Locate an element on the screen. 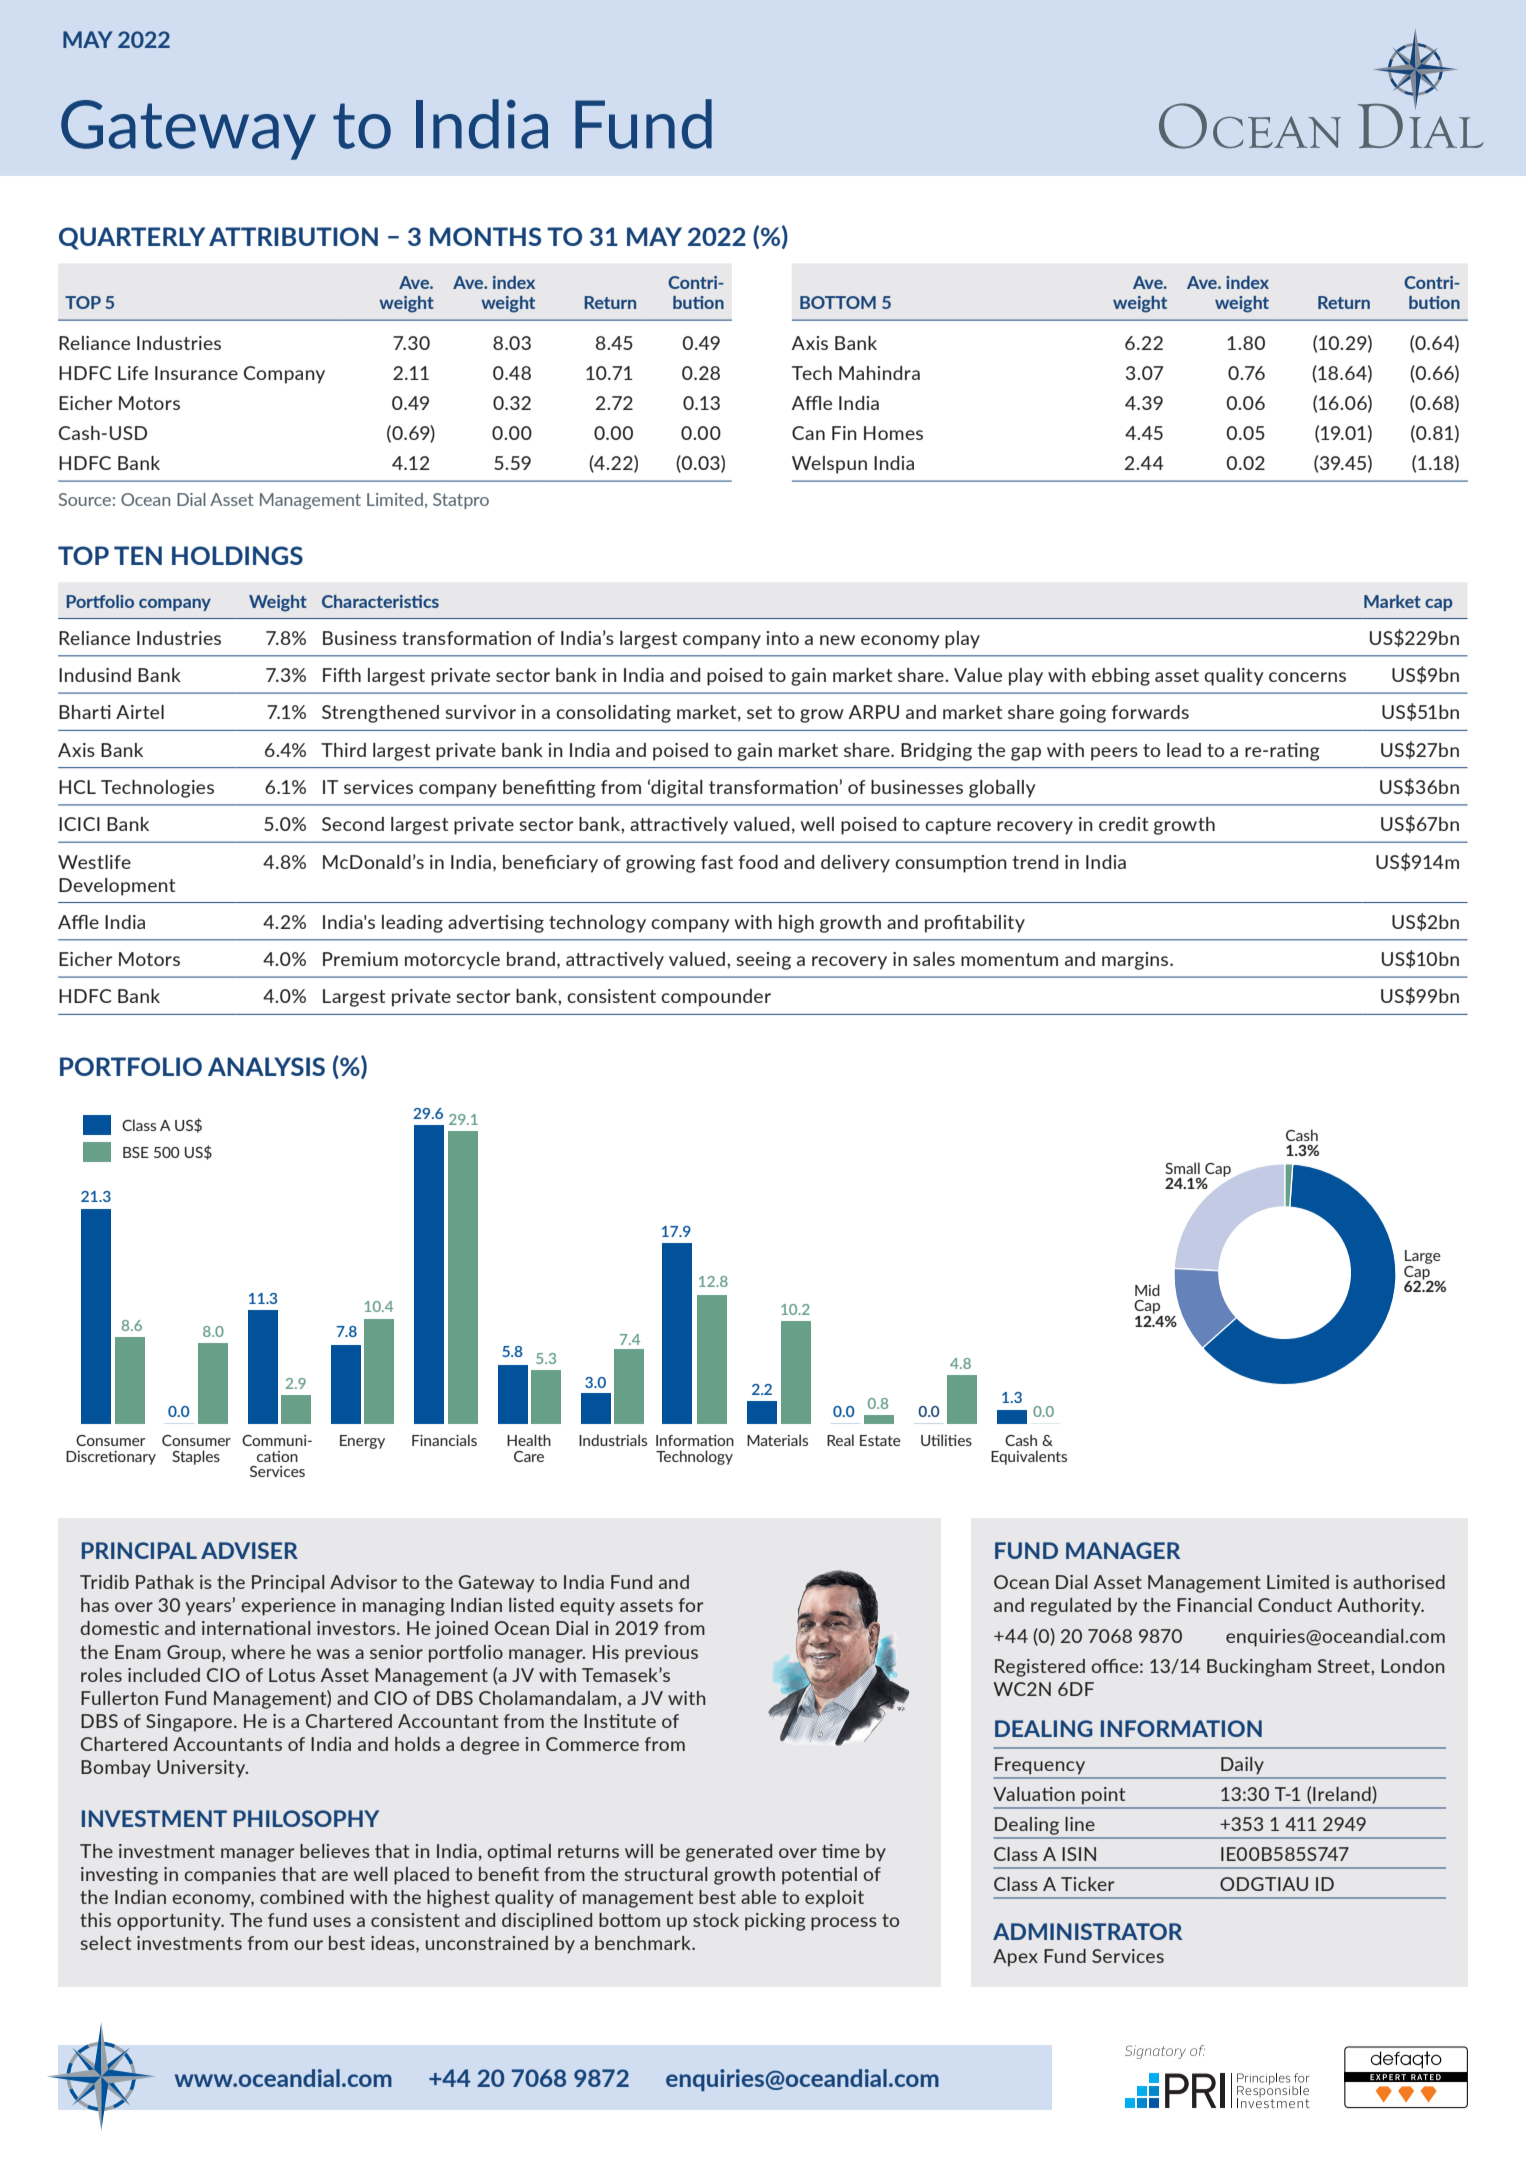  Conduct is located at coordinates (1295, 1605).
